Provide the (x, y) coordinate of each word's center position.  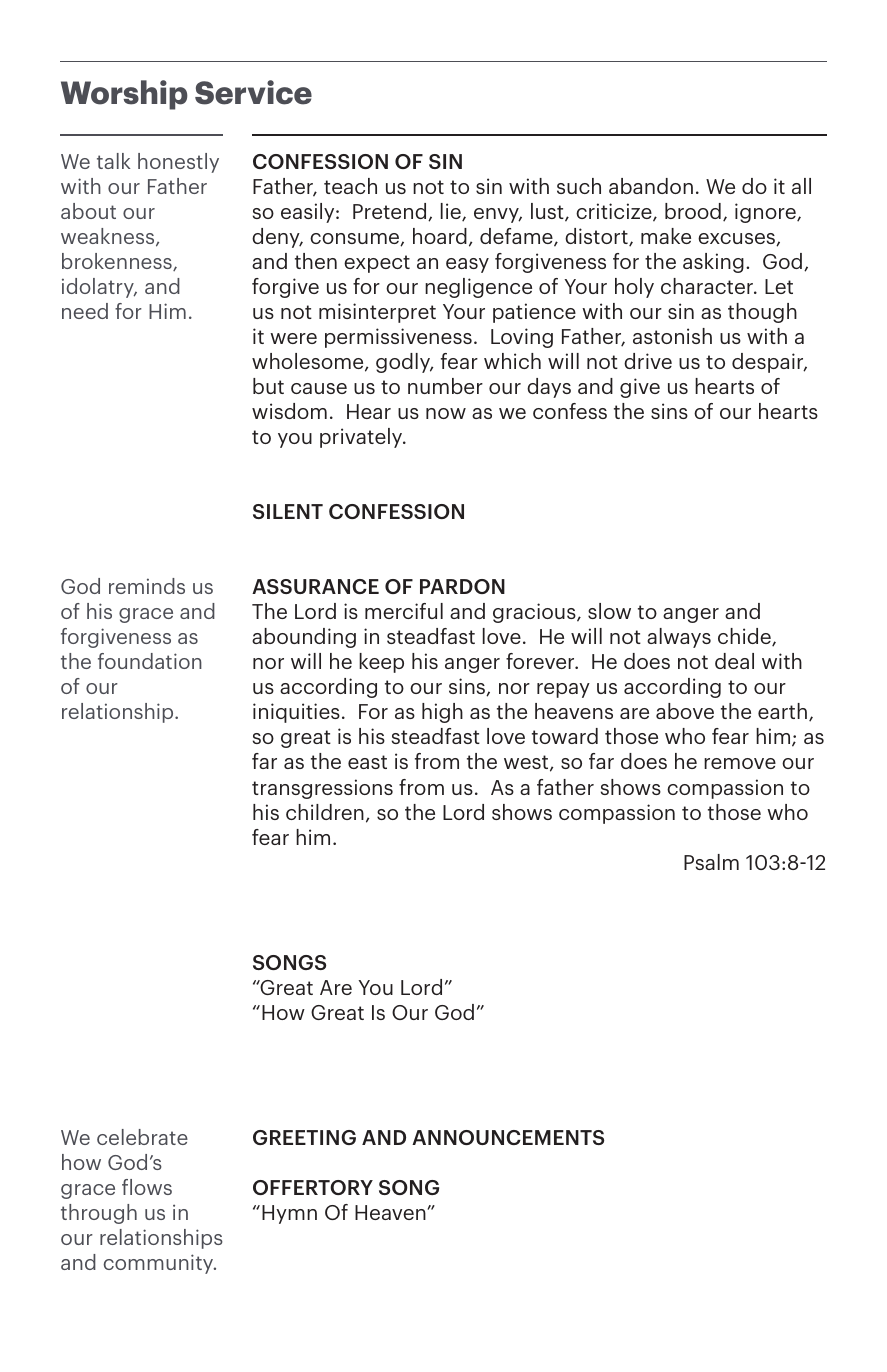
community (159, 1264)
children (325, 812)
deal (734, 661)
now (446, 413)
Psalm (711, 862)
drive (648, 361)
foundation (150, 661)
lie (452, 212)
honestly (178, 163)
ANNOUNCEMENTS (508, 1137)
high (442, 713)
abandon (651, 186)
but (268, 386)
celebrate (142, 1137)
